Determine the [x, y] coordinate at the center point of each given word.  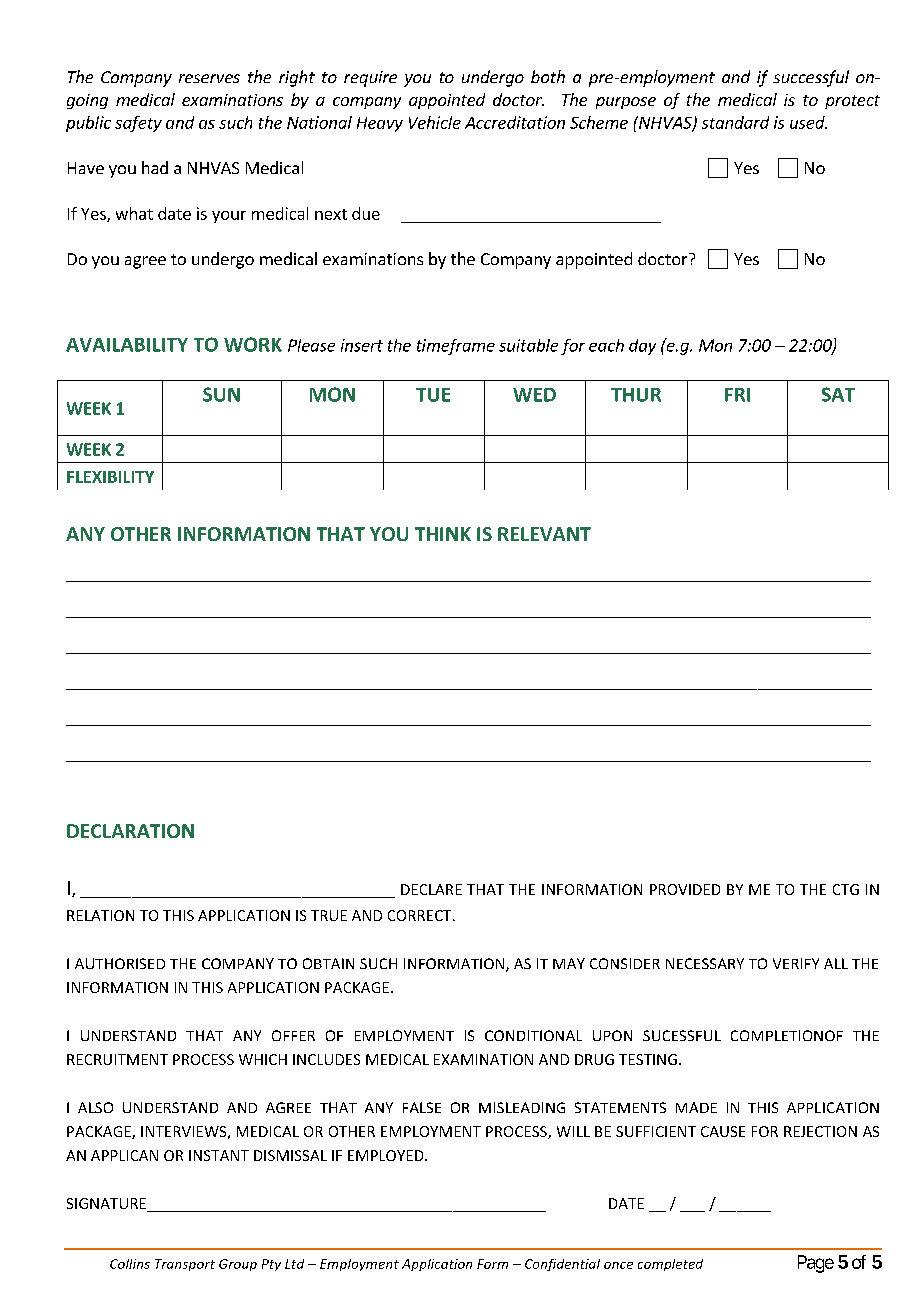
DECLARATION [130, 831]
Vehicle [435, 122]
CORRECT [421, 915]
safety [138, 124]
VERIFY [796, 963]
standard [735, 122]
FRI [737, 395]
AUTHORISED [120, 963]
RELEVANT [544, 534]
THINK [443, 534]
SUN [221, 394]
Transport [185, 1265]
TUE [433, 395]
